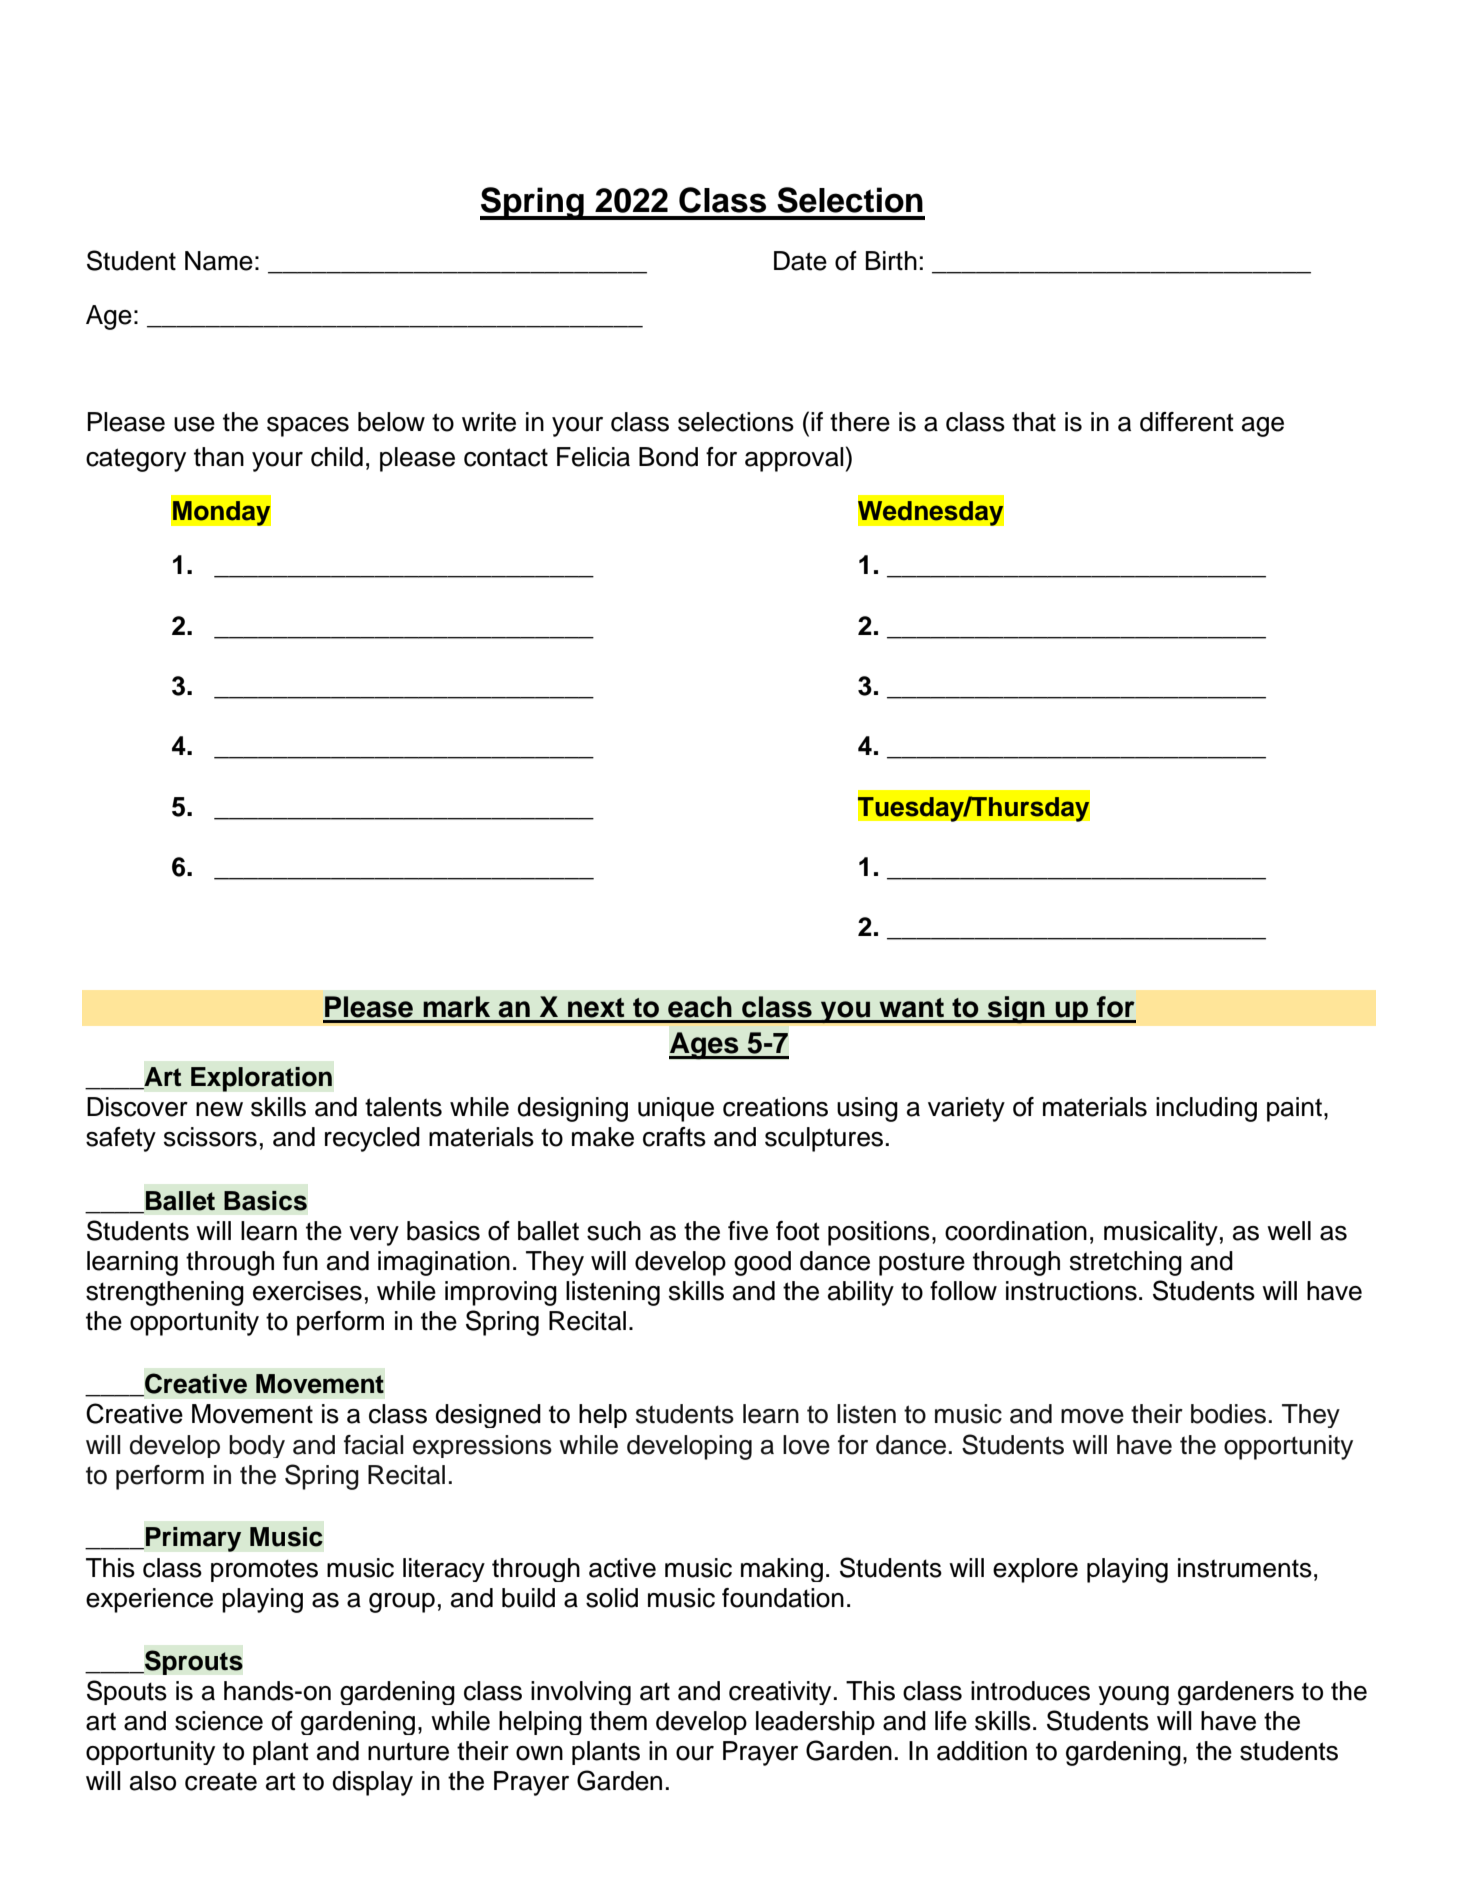 The height and width of the image is (1887, 1458). Describe the element at coordinates (219, 1721) in the image. I see `science` at that location.
